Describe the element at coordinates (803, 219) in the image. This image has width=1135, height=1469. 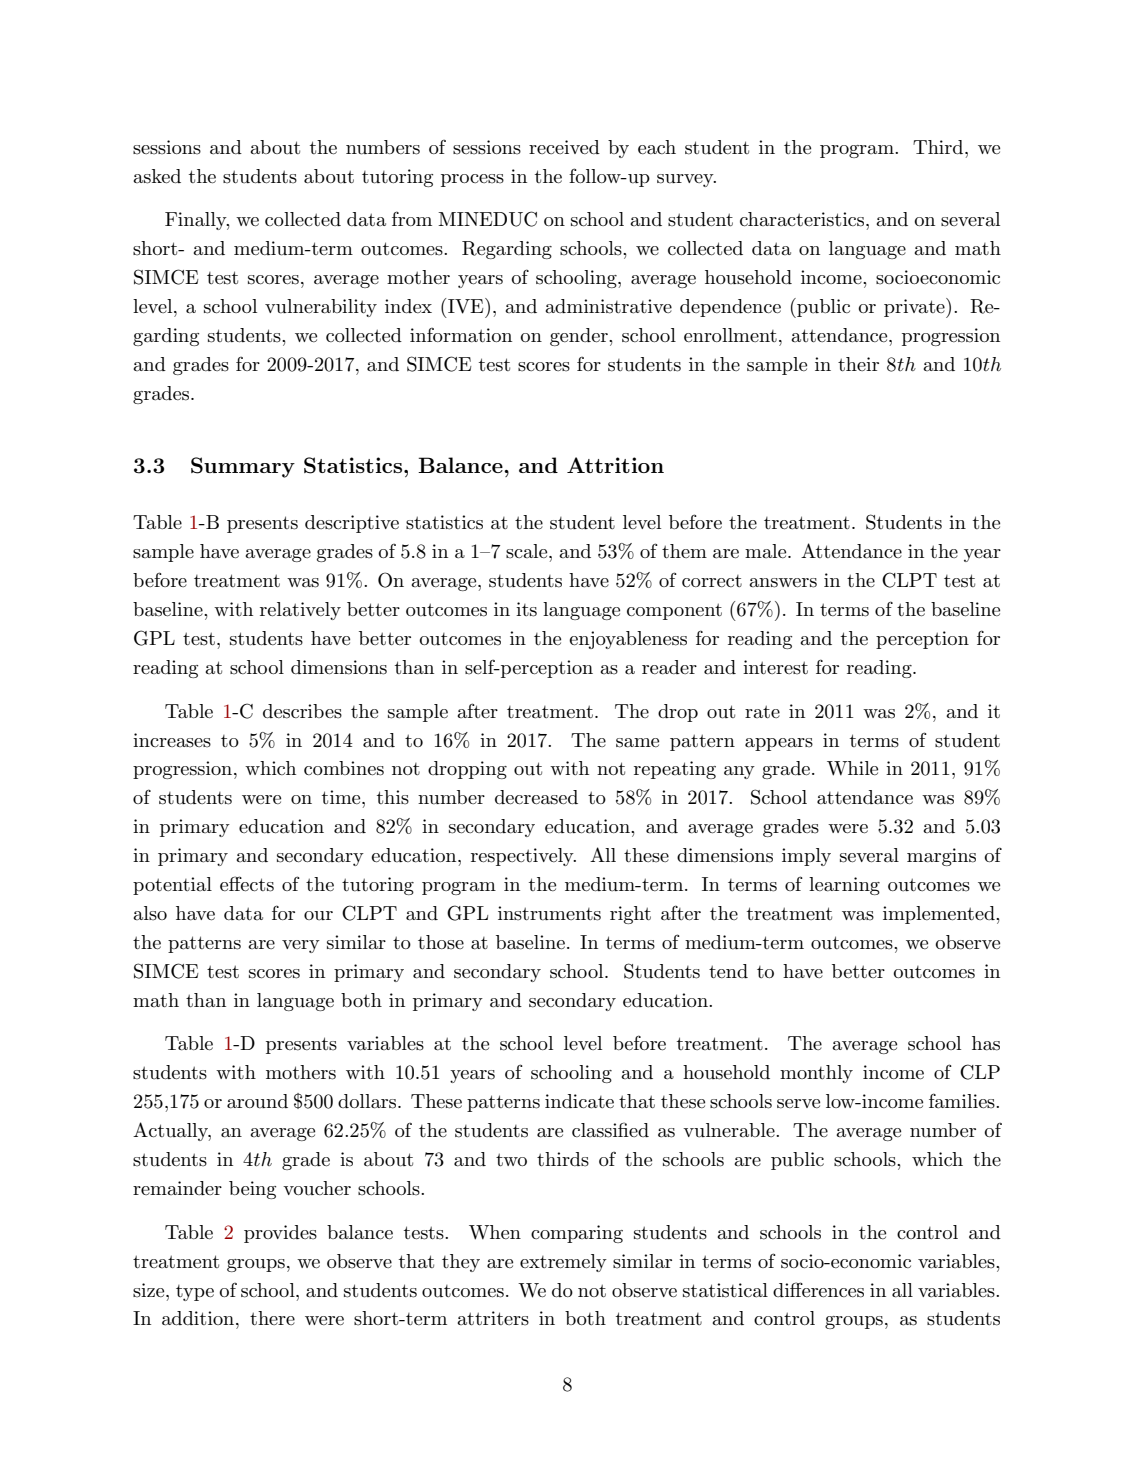
I see `characteristics` at that location.
